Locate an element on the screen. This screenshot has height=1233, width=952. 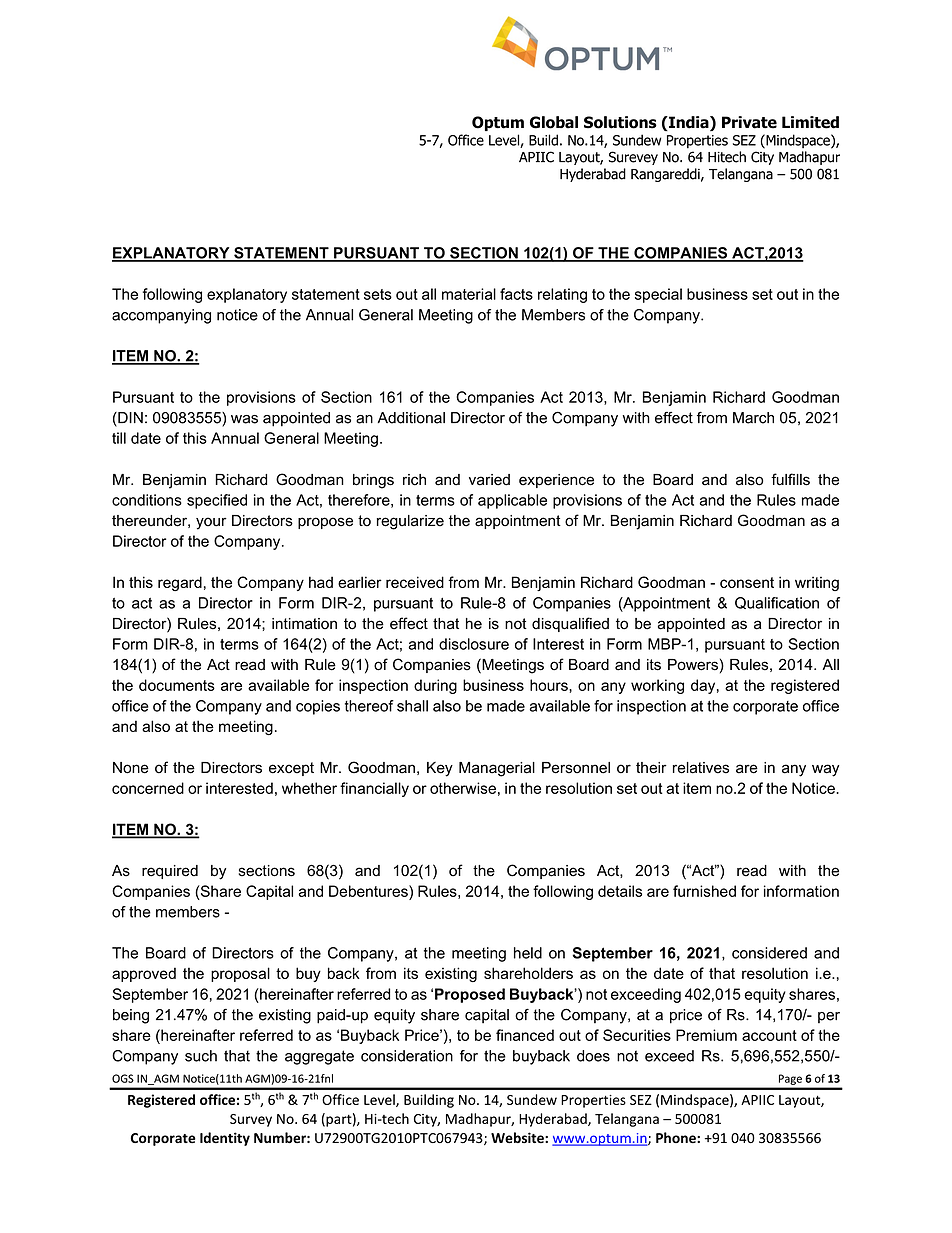
Global is located at coordinates (554, 122).
